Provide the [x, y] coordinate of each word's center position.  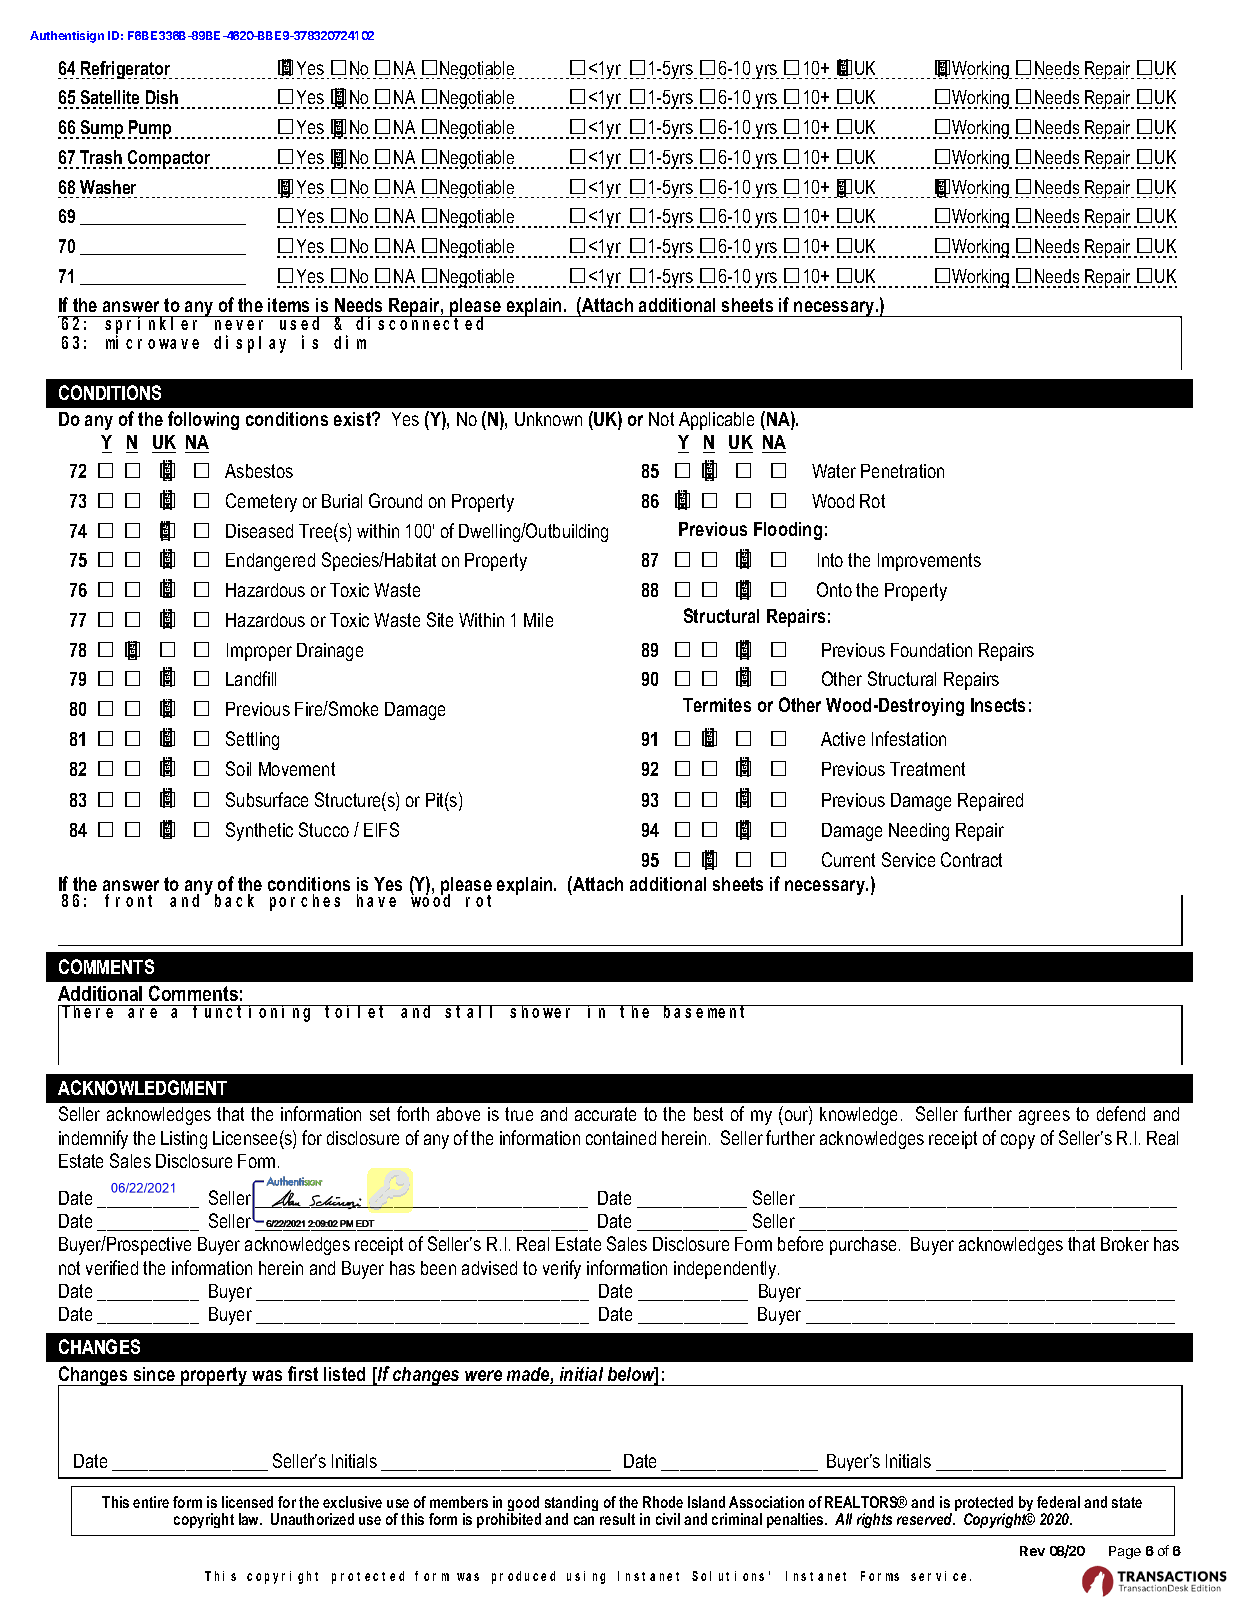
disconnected [422, 323]
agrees [1044, 1117]
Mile [538, 620]
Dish [162, 99]
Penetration [902, 471]
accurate [605, 1114]
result [617, 1519]
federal [1058, 1502]
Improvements [929, 562]
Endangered [270, 562]
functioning [254, 1013]
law [250, 1519]
